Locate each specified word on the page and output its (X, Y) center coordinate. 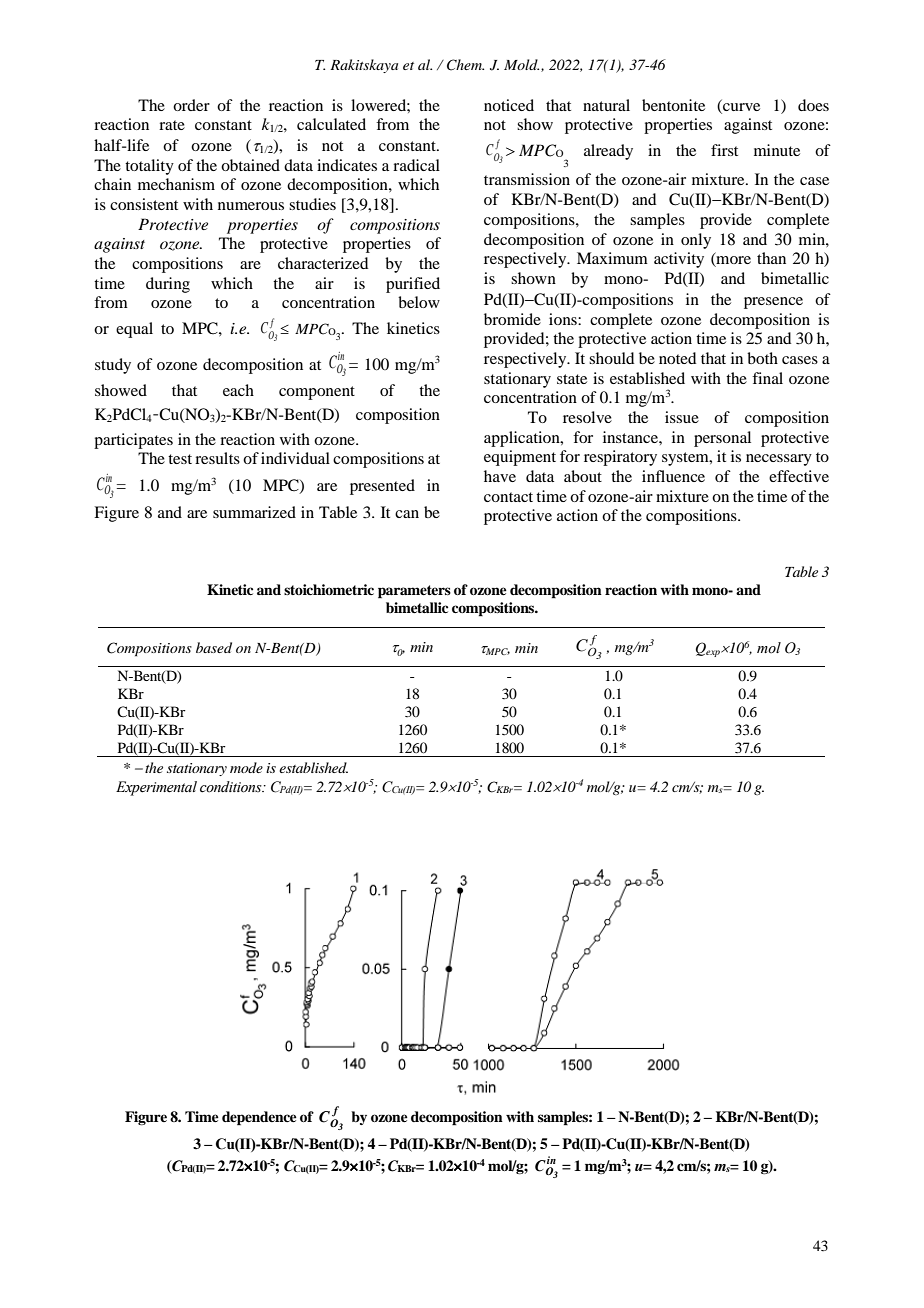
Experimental (156, 788)
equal (134, 330)
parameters (414, 592)
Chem (465, 65)
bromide (512, 319)
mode (246, 767)
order (191, 105)
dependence (259, 1118)
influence (673, 476)
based (214, 647)
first (724, 150)
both (762, 358)
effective (799, 476)
